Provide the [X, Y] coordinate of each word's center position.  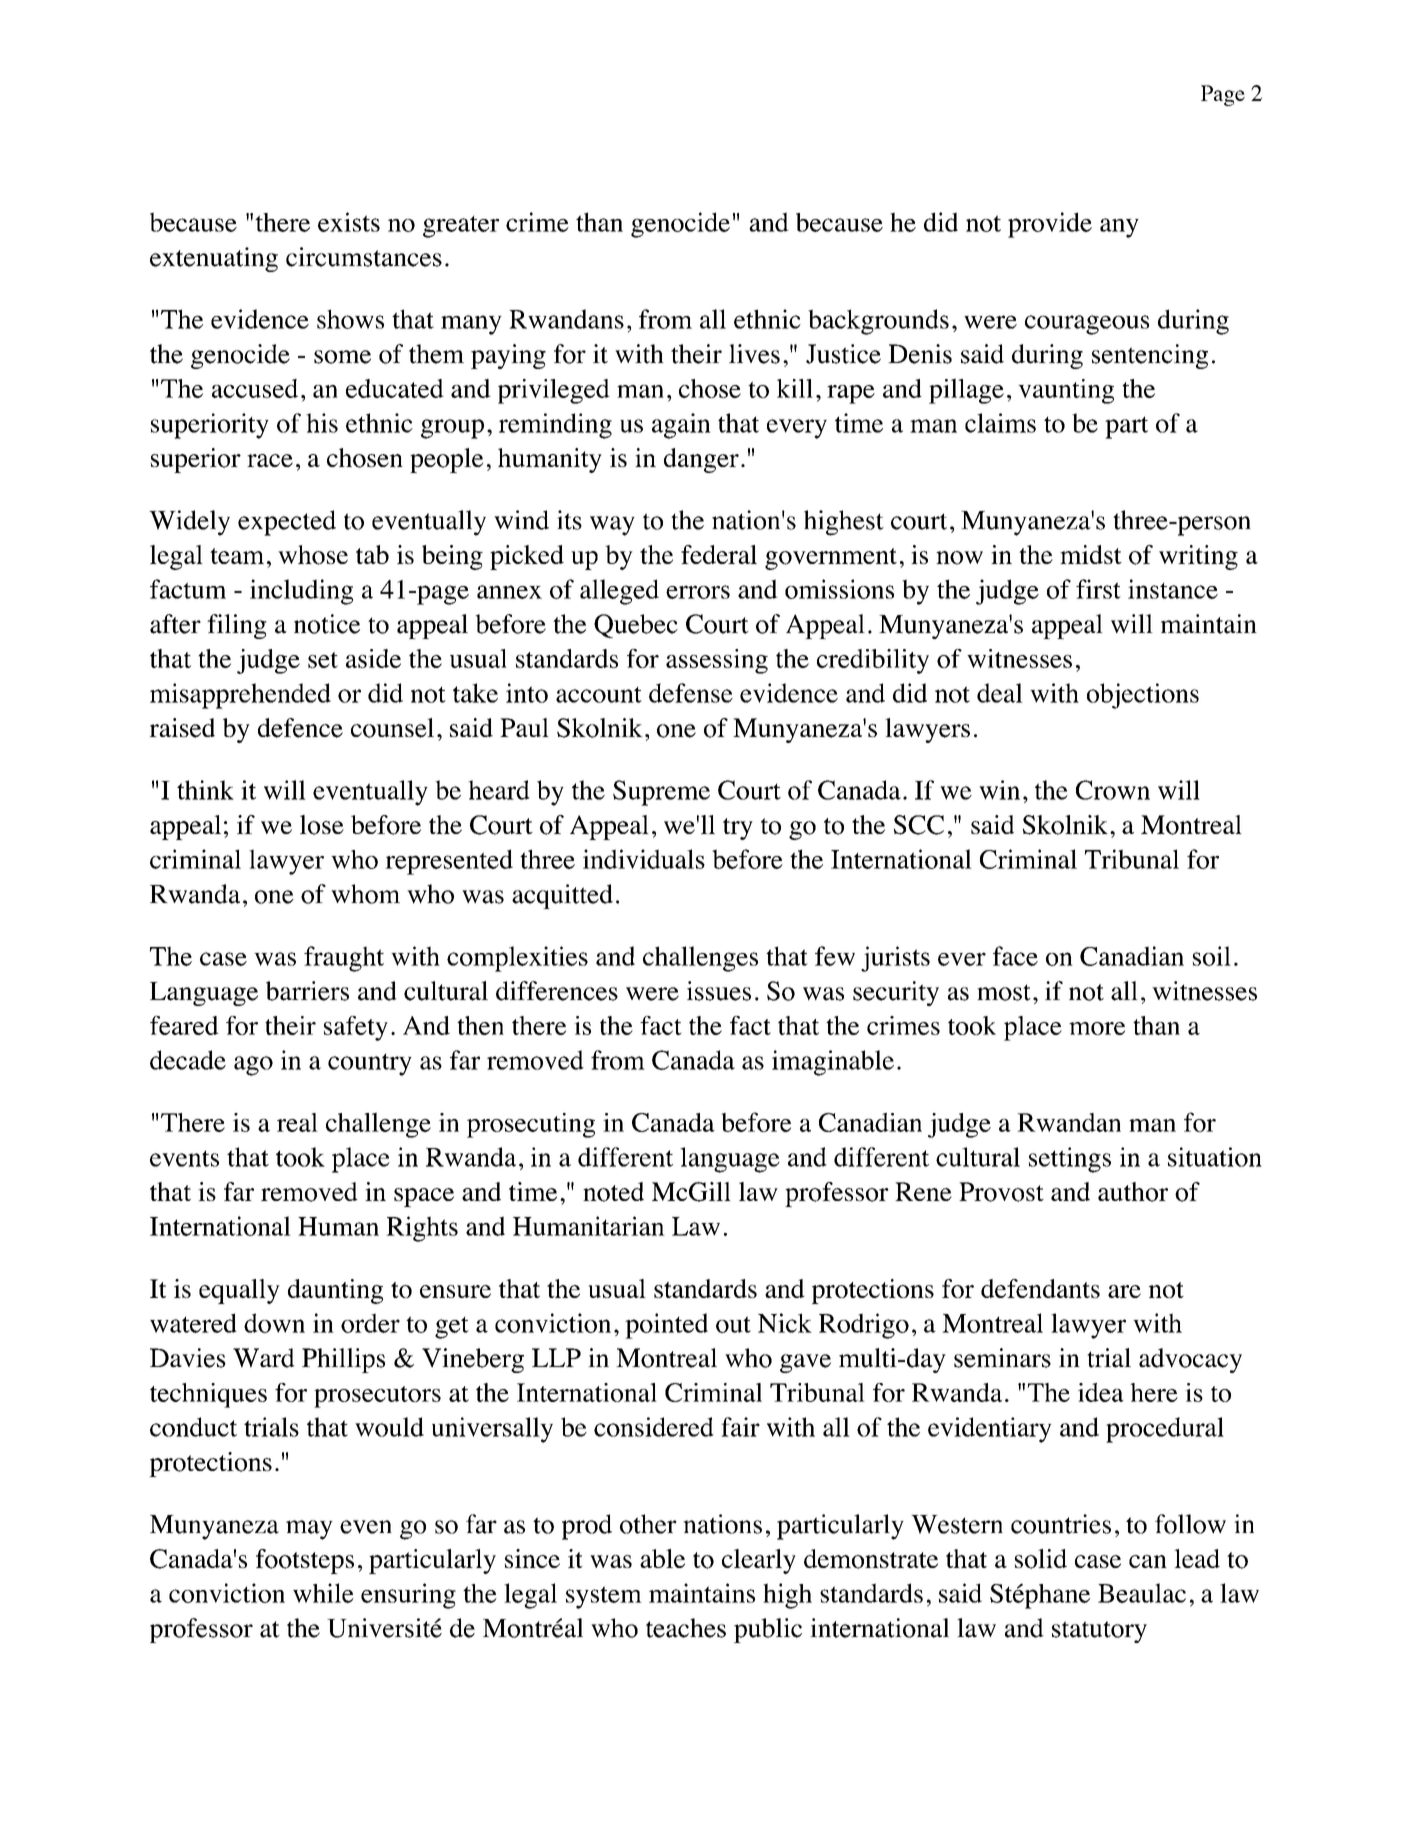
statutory [1099, 1632]
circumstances [364, 257]
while [323, 1593]
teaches [686, 1628]
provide [1050, 225]
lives [754, 354]
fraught [344, 959]
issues [719, 991]
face [1015, 956]
